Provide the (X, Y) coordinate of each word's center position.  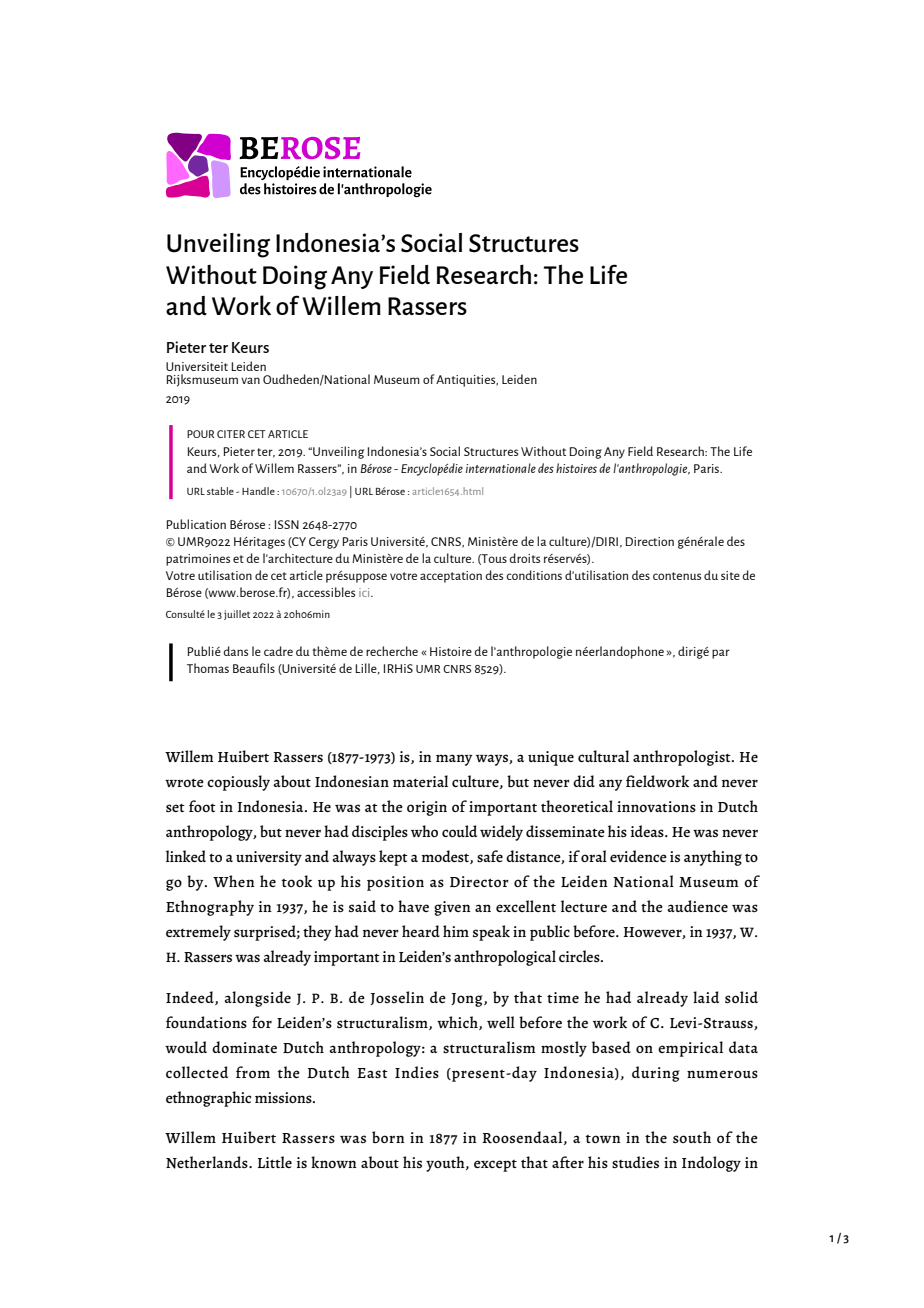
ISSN (286, 524)
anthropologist (683, 758)
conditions (534, 575)
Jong (468, 1000)
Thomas (208, 668)
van (250, 380)
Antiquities (467, 381)
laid (706, 997)
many (454, 760)
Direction (649, 541)
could (459, 831)
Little (275, 1162)
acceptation (451, 577)
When (234, 881)
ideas (648, 831)
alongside (258, 999)
